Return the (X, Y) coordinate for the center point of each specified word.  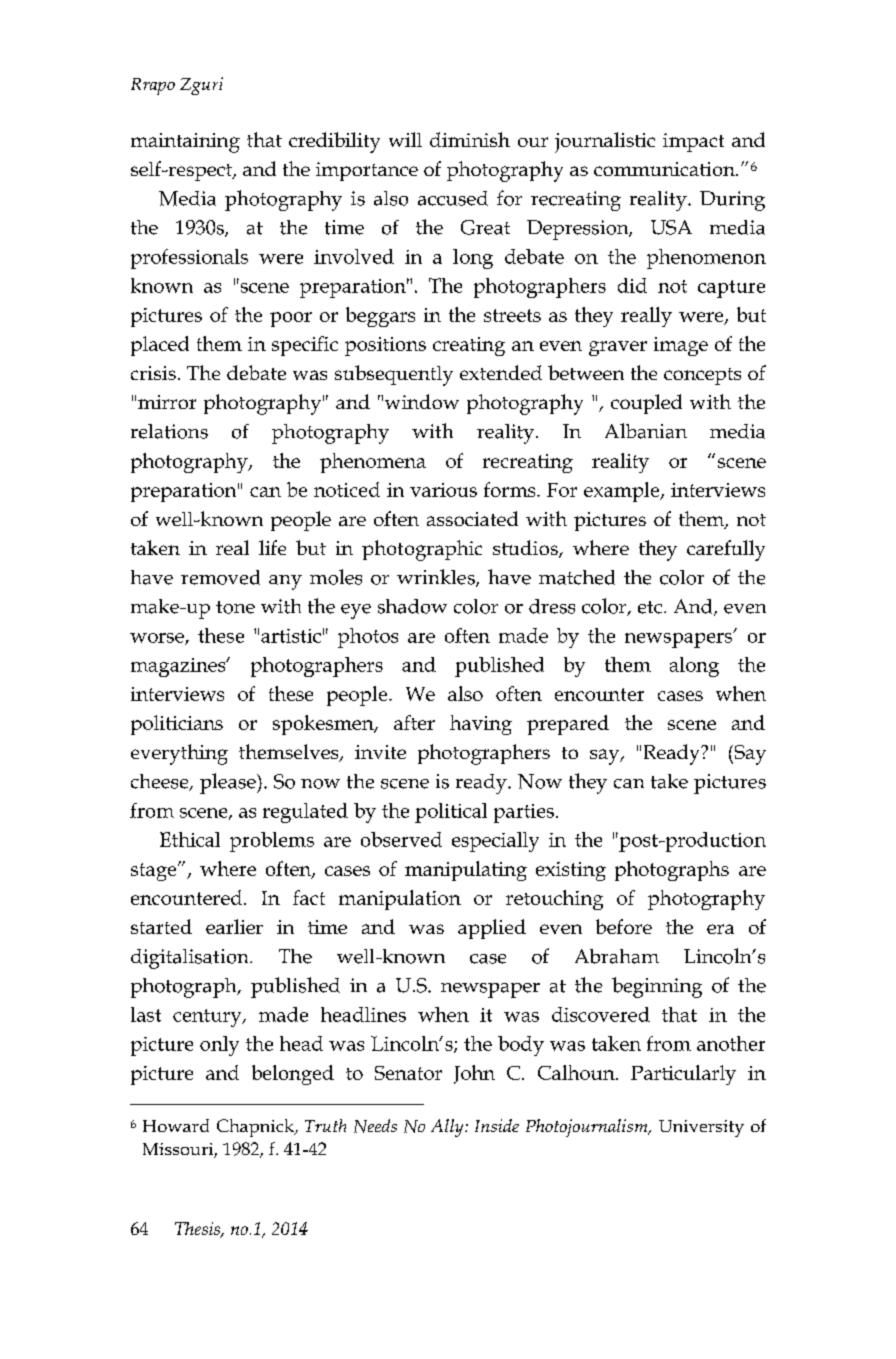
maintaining (185, 143)
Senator (408, 1073)
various (443, 490)
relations (169, 431)
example (623, 492)
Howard (176, 1125)
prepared (568, 725)
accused (453, 198)
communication (665, 169)
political (451, 813)
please (229, 783)
